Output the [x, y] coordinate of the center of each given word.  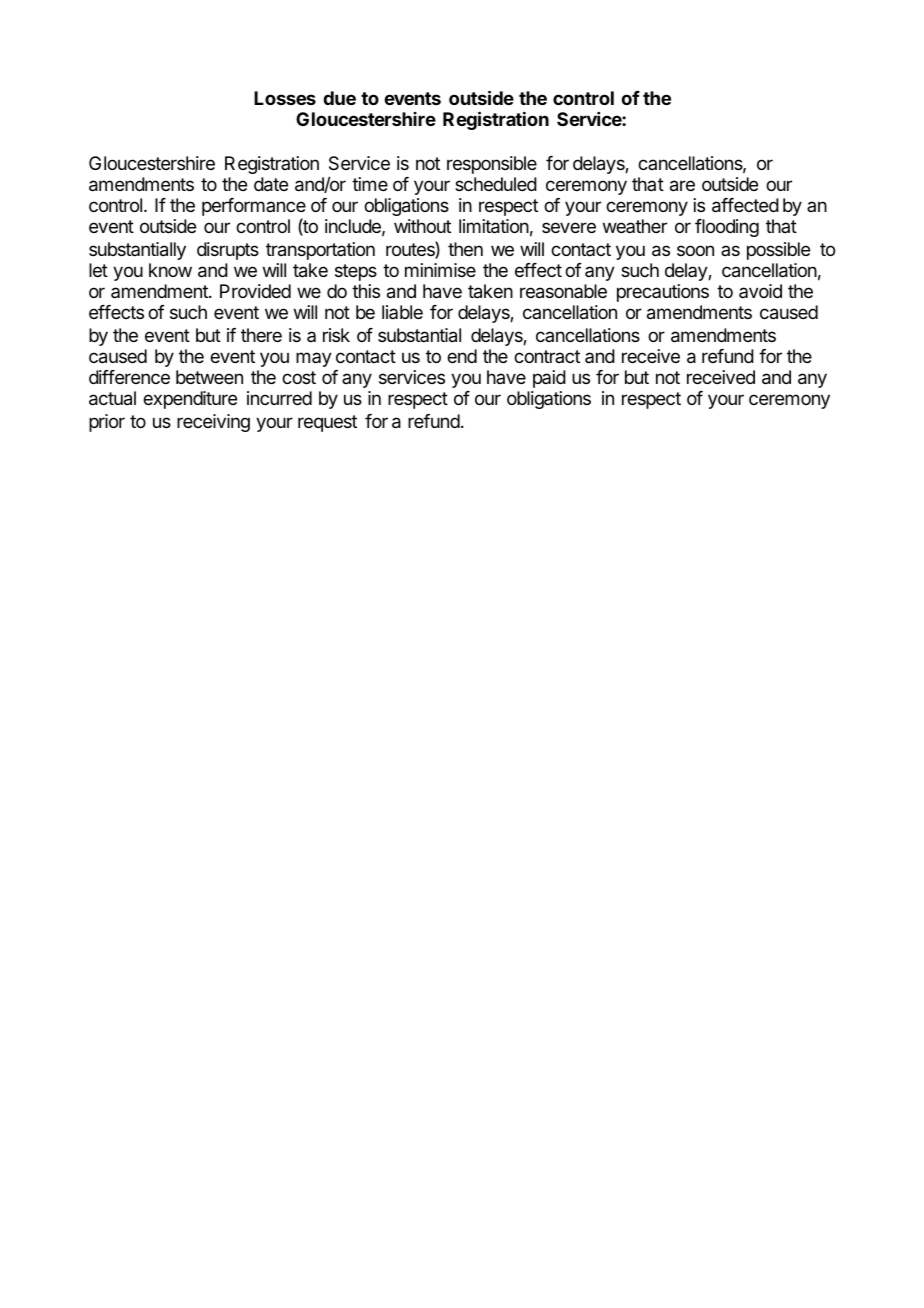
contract [547, 356]
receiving [213, 423]
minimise [440, 270]
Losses [285, 98]
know [170, 270]
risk [336, 335]
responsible [492, 165]
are [682, 186]
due [339, 98]
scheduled [496, 184]
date [271, 184]
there [261, 335]
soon [695, 250]
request [327, 423]
